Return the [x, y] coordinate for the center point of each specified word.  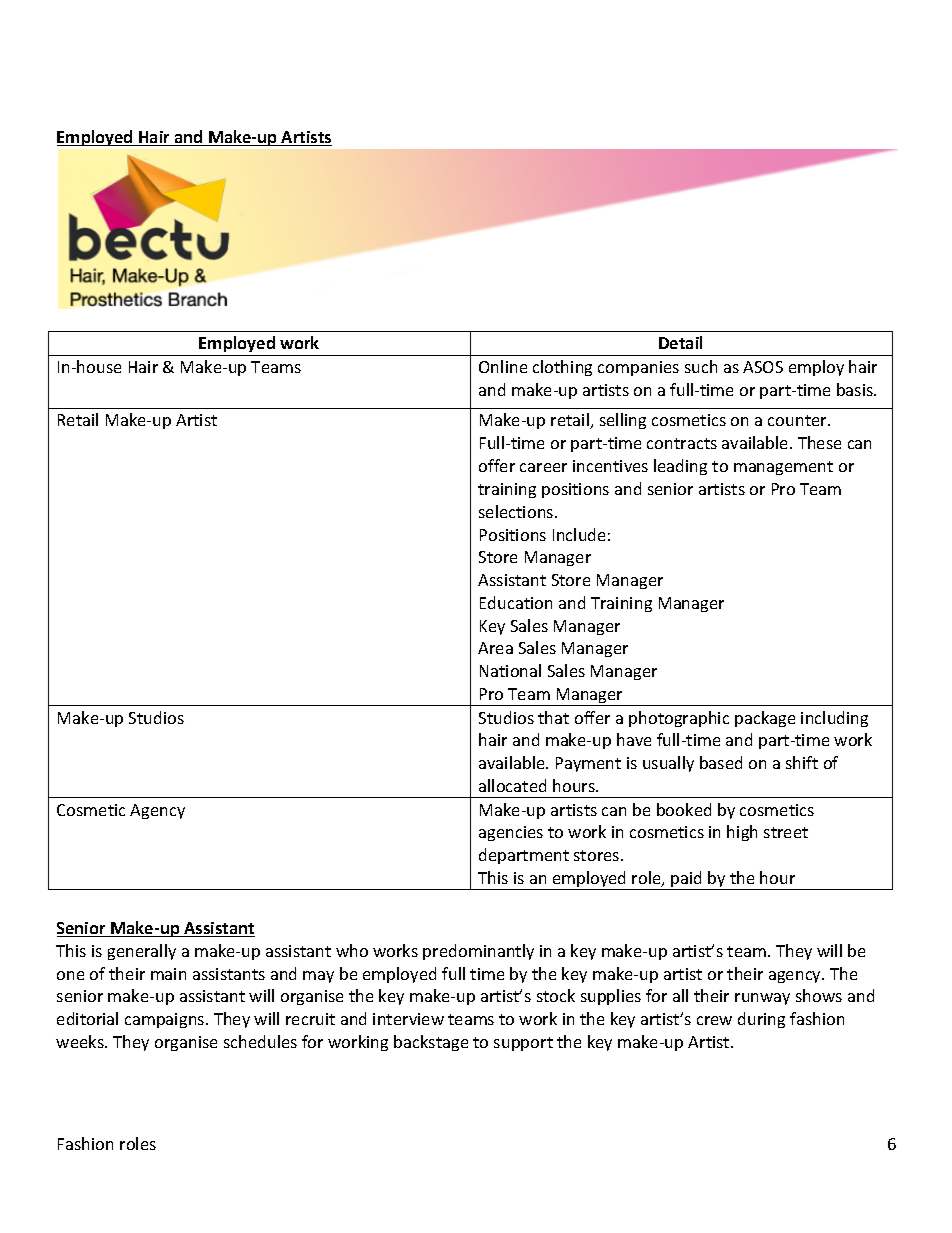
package [765, 719]
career [543, 467]
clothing [562, 368]
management [783, 468]
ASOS [763, 367]
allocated [512, 785]
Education [516, 602]
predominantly [478, 952]
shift [802, 762]
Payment [588, 764]
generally [142, 952]
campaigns [166, 1020]
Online [503, 366]
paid [687, 880]
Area [495, 648]
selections [517, 511]
